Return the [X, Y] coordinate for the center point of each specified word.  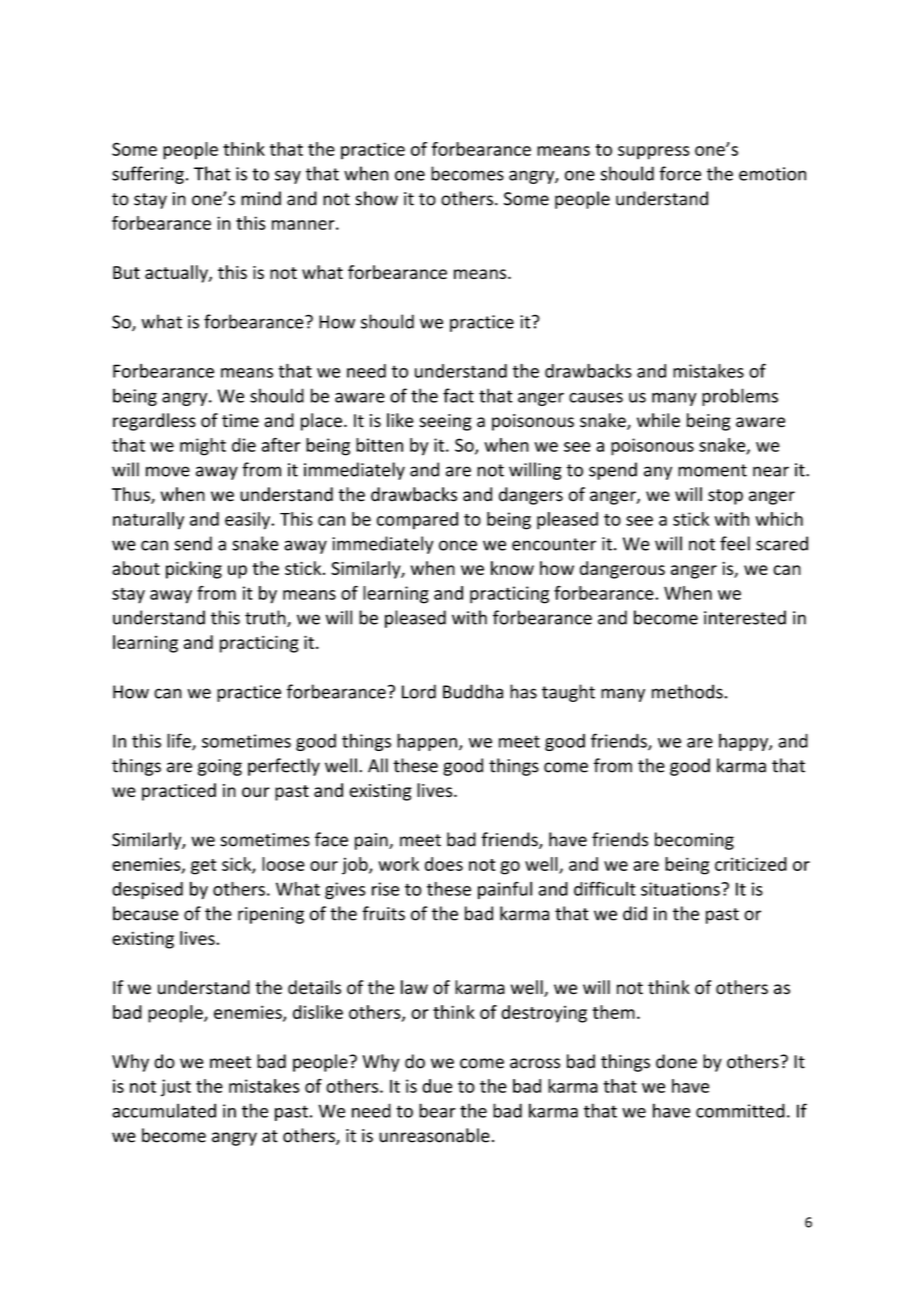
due [437, 1086]
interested [745, 617]
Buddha [473, 691]
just [176, 1088]
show [376, 198]
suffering [148, 175]
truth [266, 618]
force [680, 173]
